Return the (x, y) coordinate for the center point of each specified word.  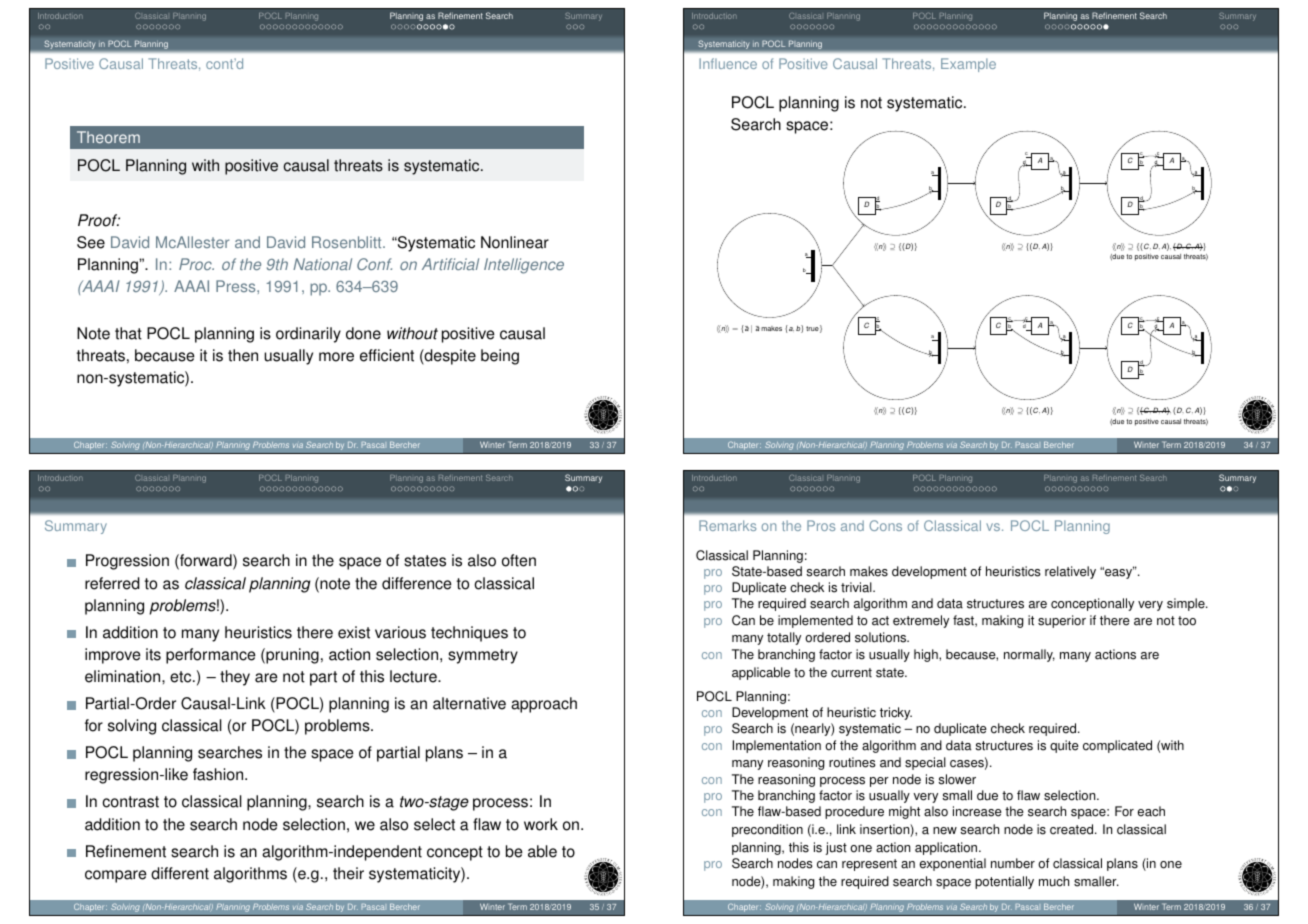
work (541, 824)
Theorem (108, 137)
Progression (127, 562)
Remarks (727, 525)
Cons (885, 525)
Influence (728, 63)
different (180, 873)
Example (968, 65)
